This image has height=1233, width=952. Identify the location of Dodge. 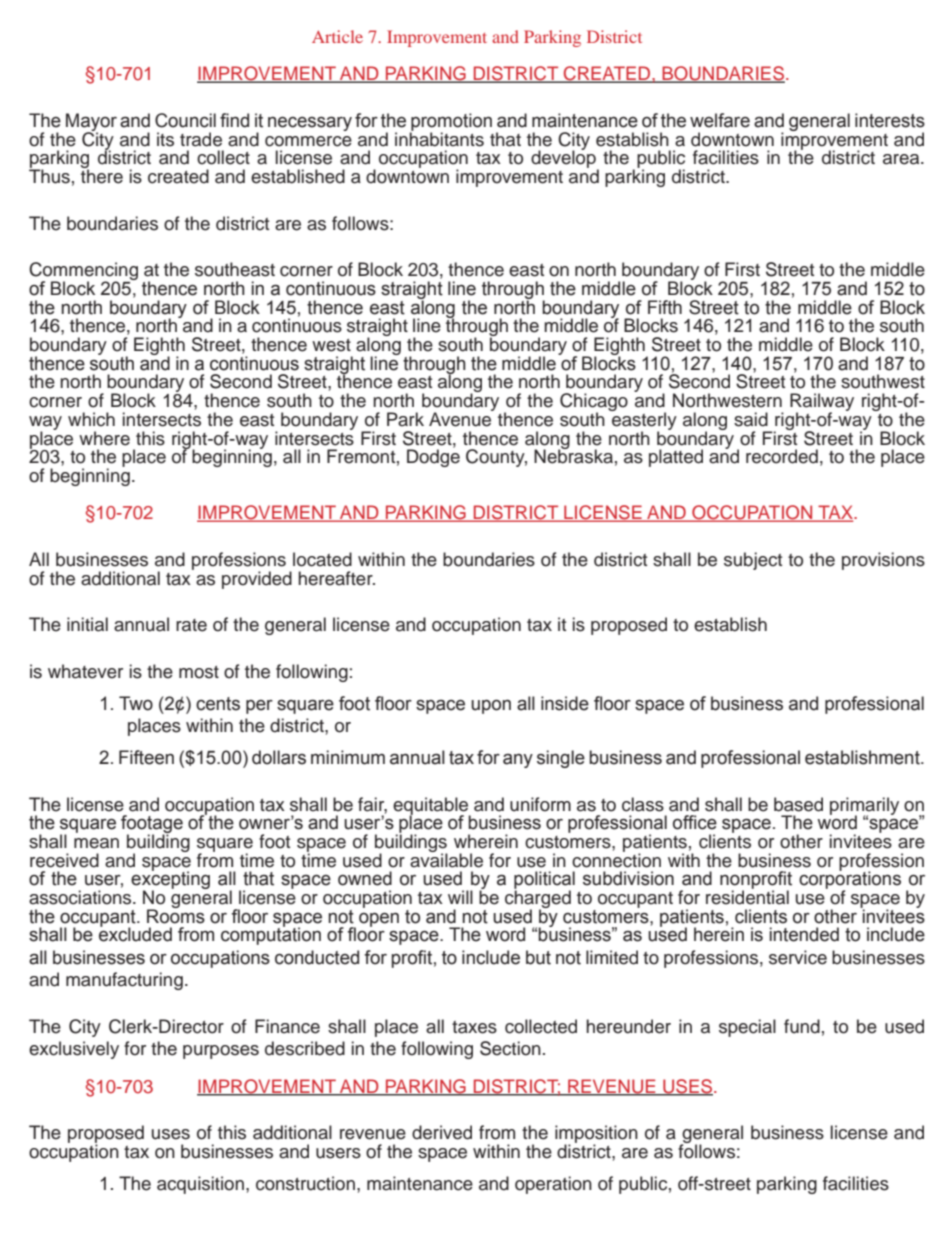
(433, 457).
